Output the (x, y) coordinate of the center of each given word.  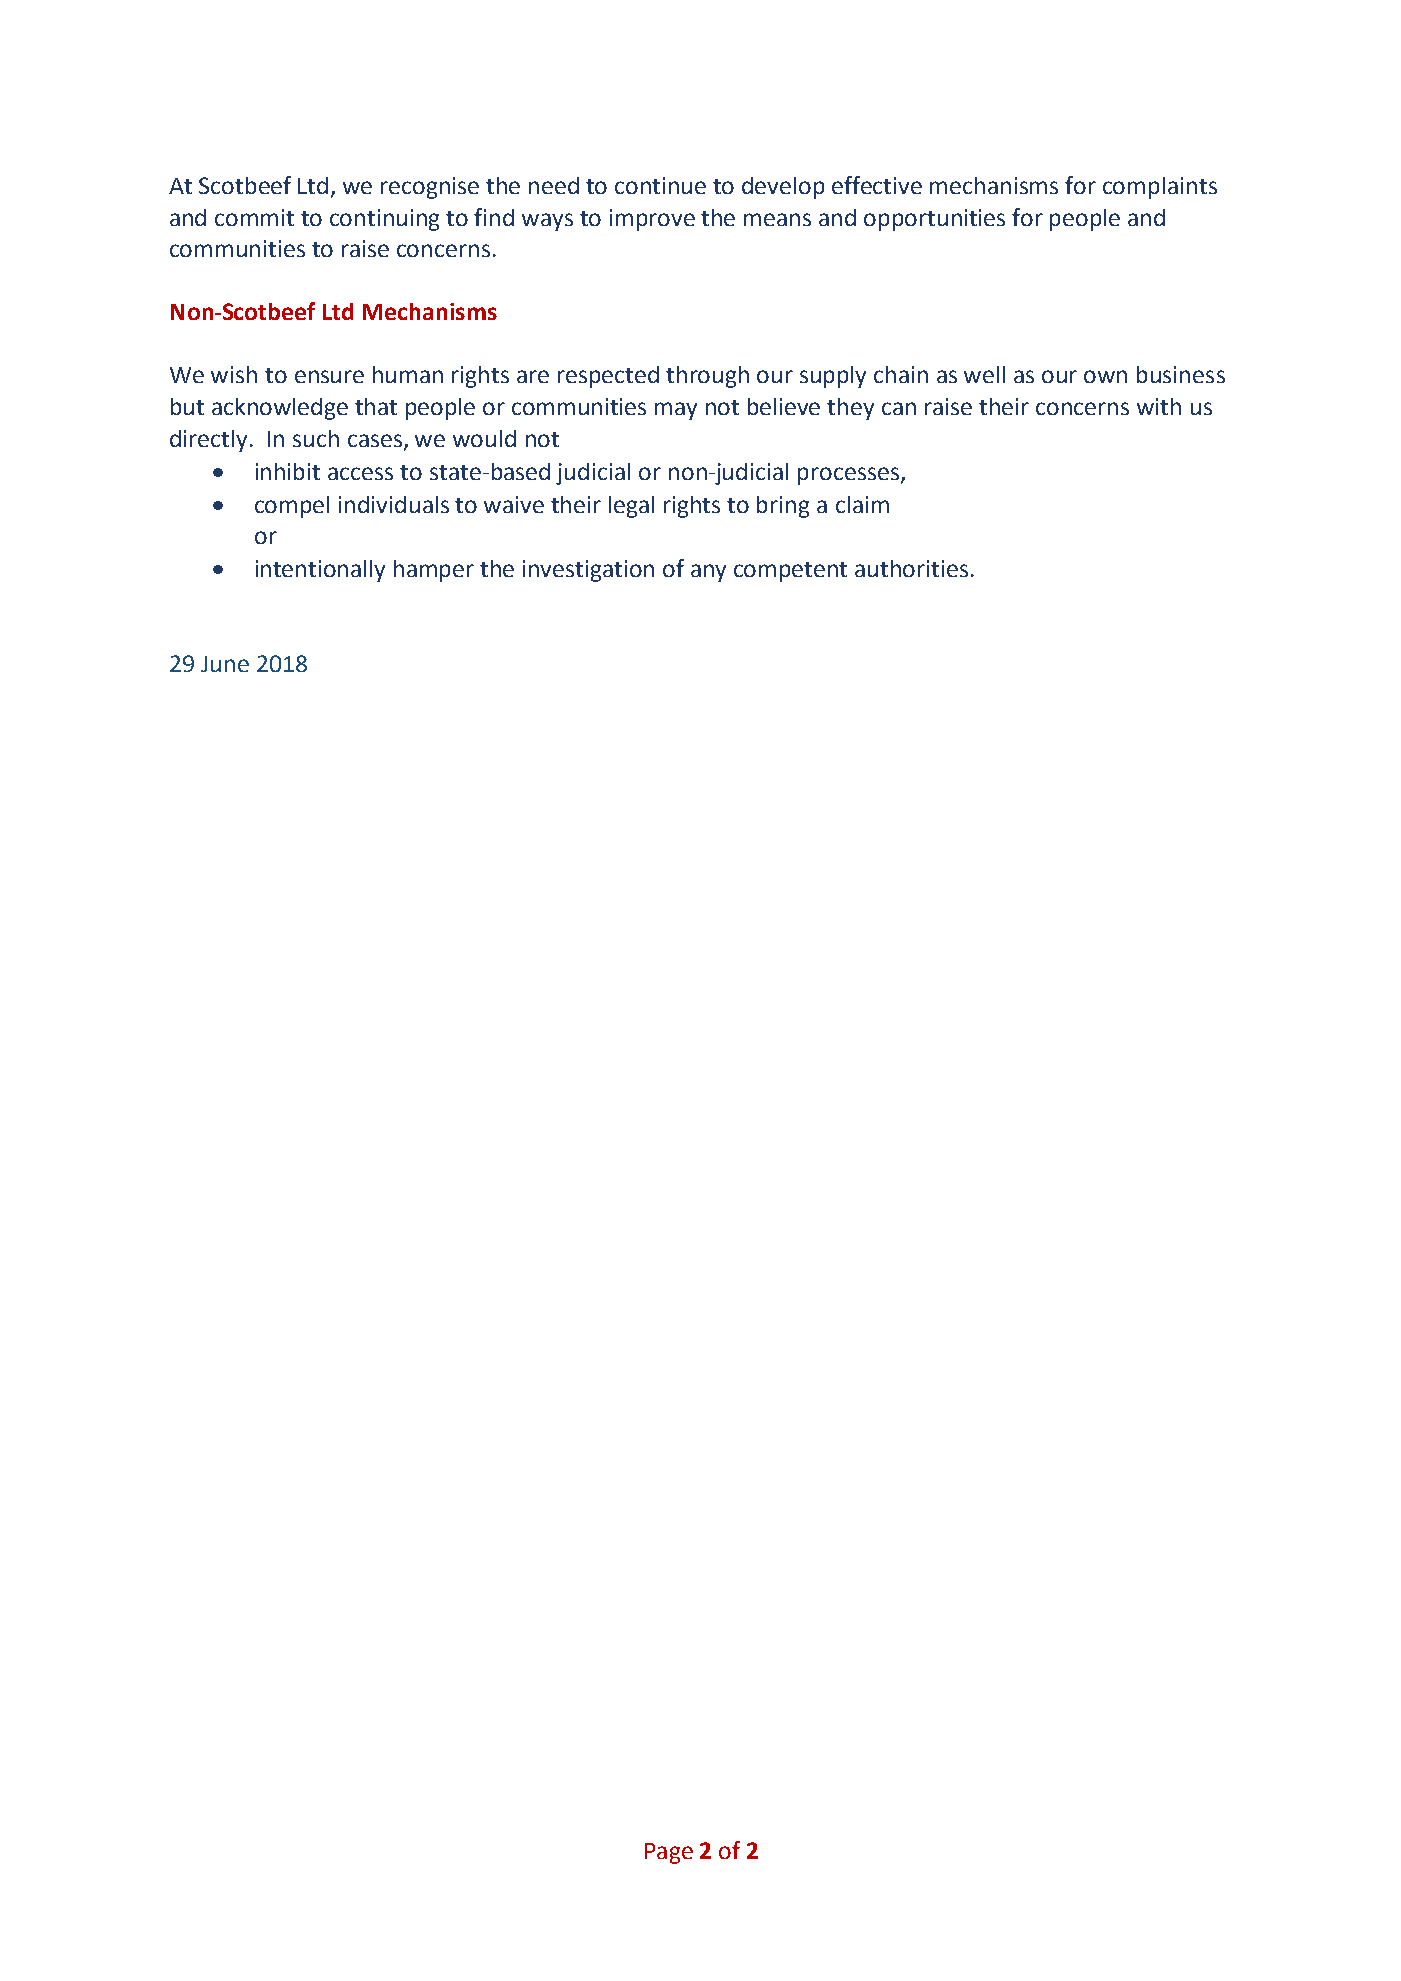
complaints (1160, 188)
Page (669, 1853)
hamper (434, 571)
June (225, 664)
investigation (588, 571)
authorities (911, 568)
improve (652, 220)
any (708, 573)
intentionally (320, 571)
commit (254, 217)
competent (790, 572)
